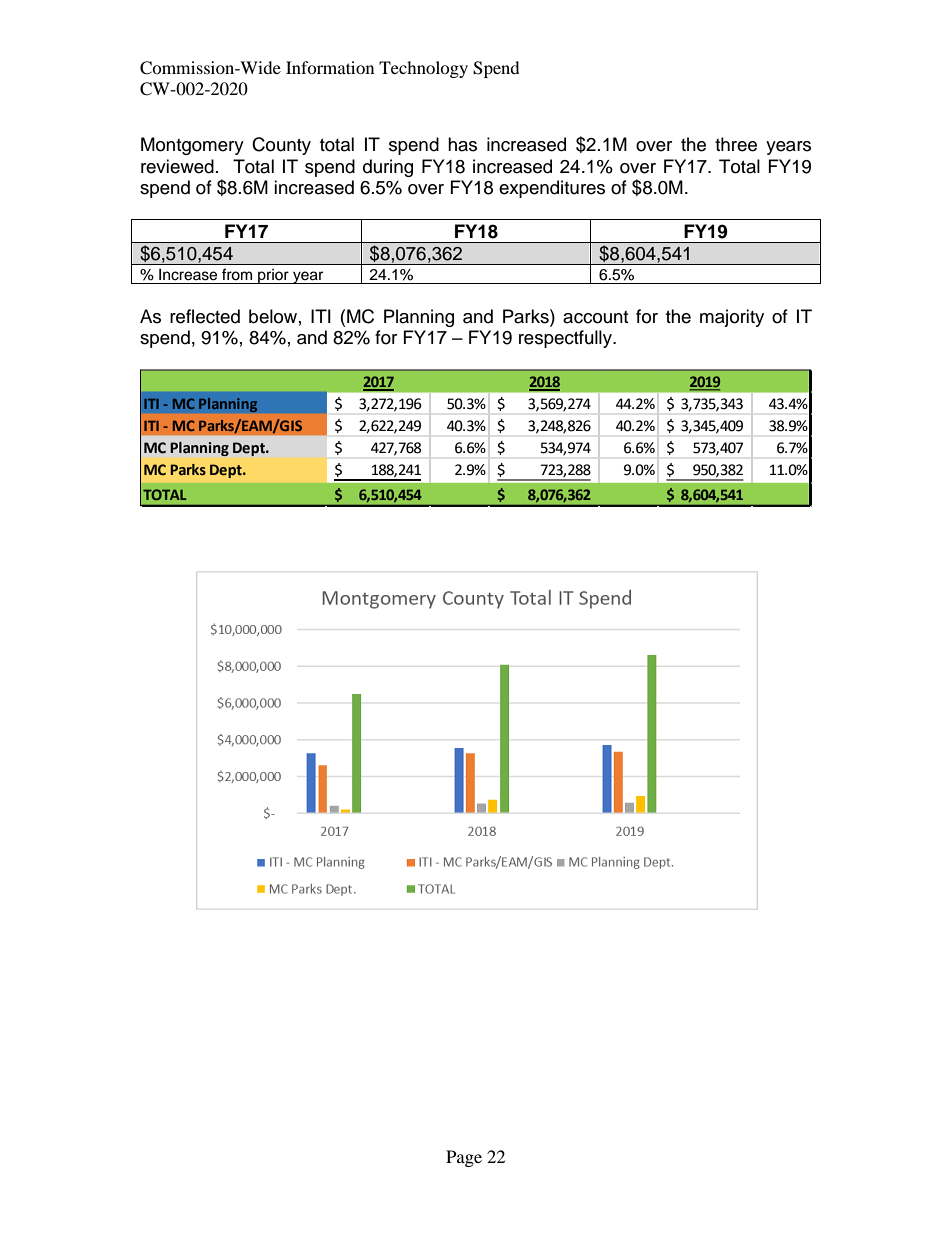  Describe the element at coordinates (464, 1158) in the screenshot. I see `Page` at that location.
